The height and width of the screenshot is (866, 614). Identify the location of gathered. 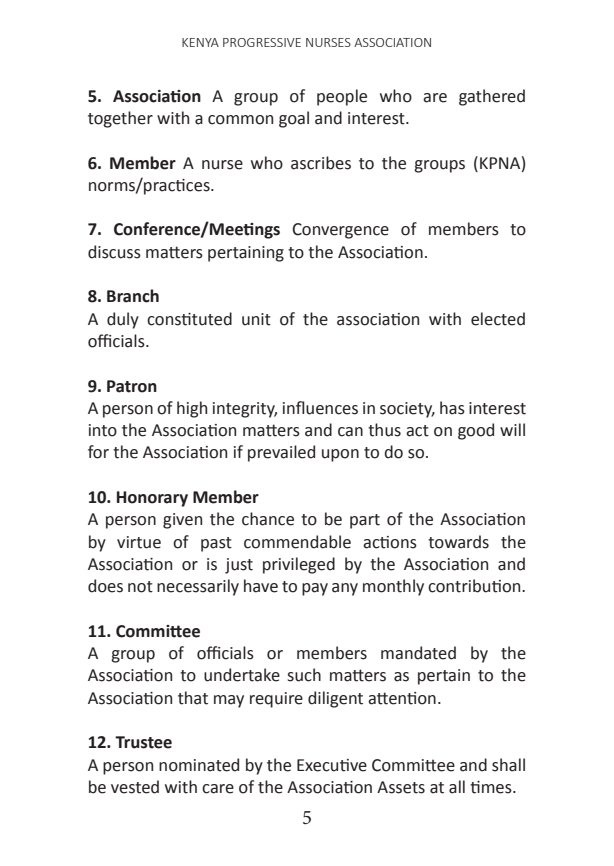
(492, 97).
